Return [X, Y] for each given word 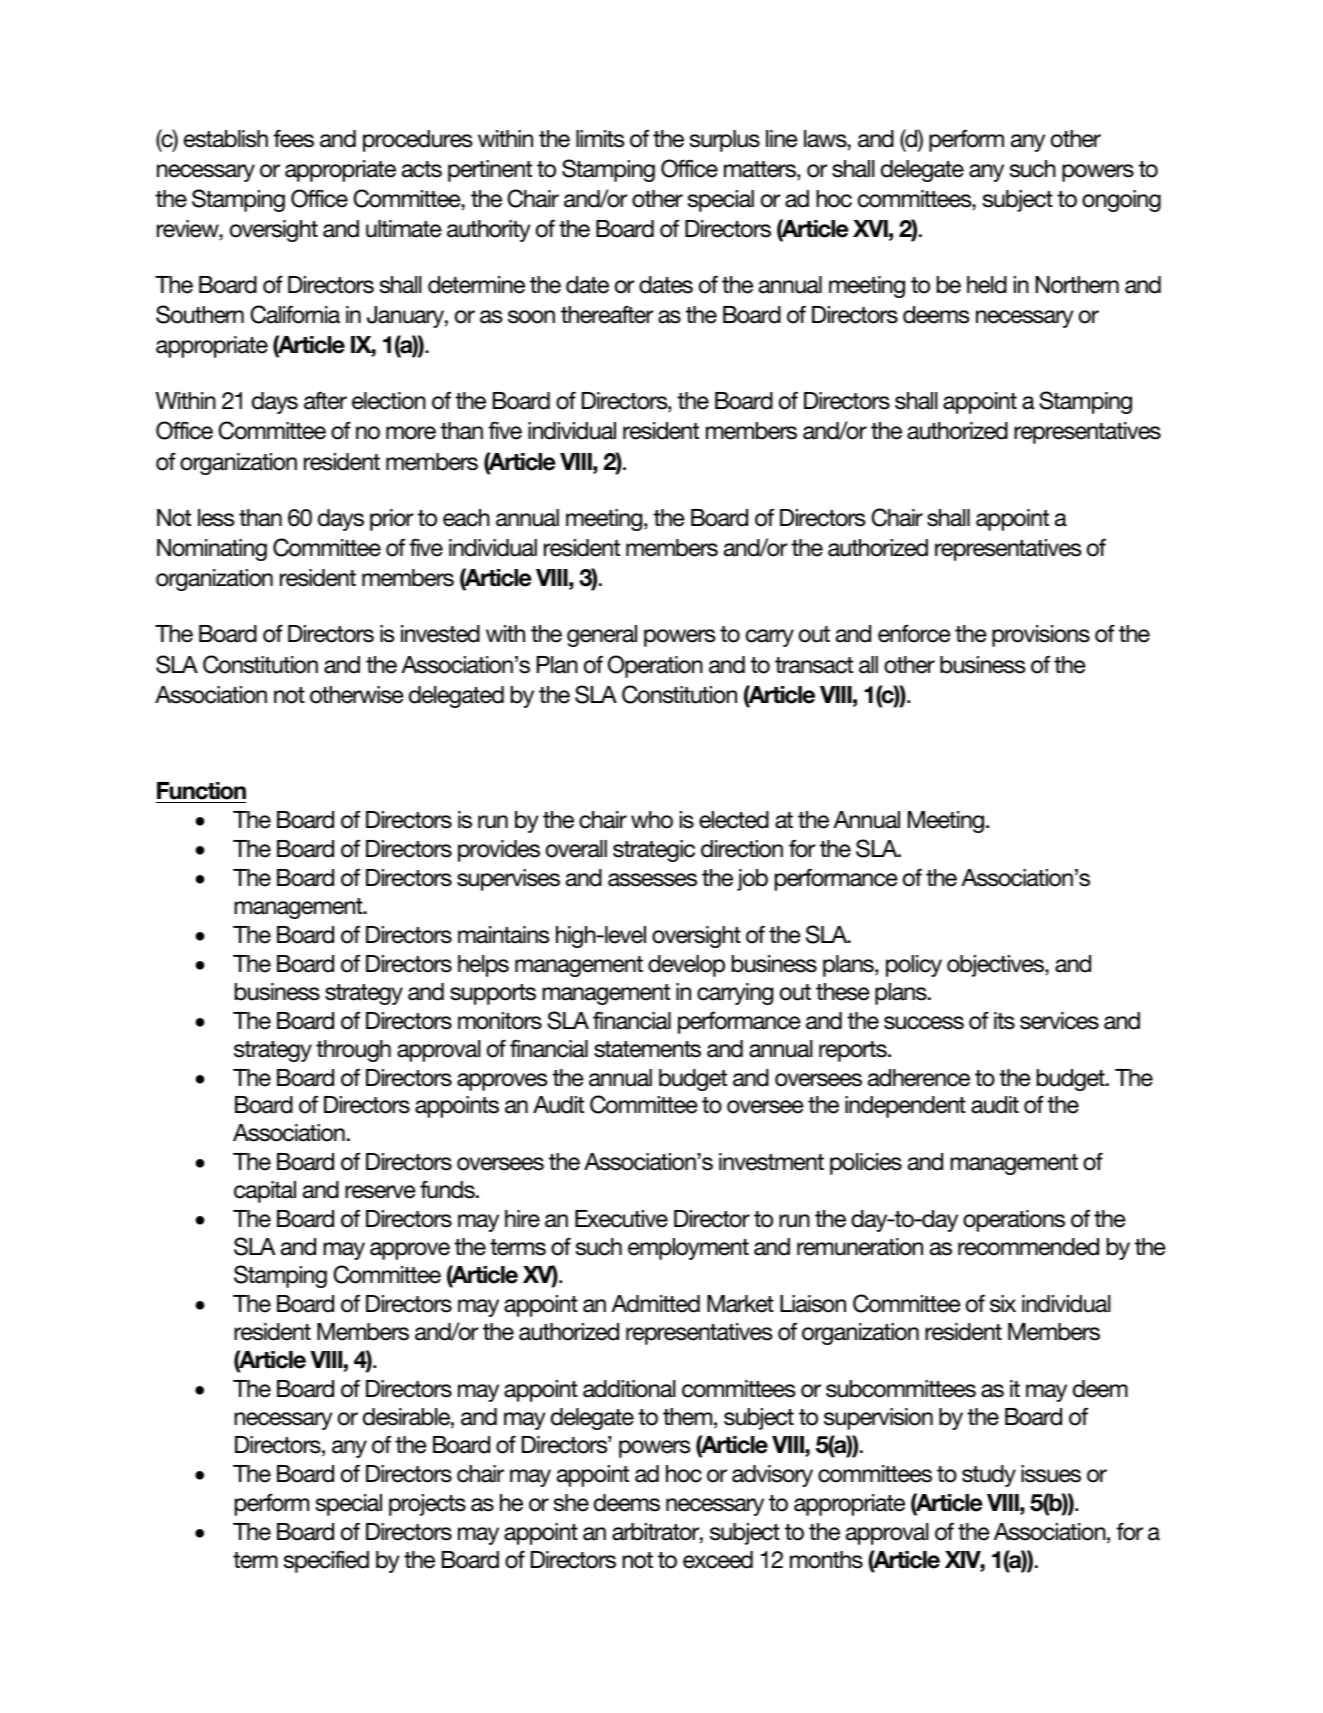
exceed [718, 1560]
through [353, 1051]
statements [647, 1049]
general [602, 636]
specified [326, 1561]
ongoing [1121, 201]
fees [293, 138]
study [989, 1476]
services [1059, 1021]
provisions [1041, 636]
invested [440, 634]
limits [600, 139]
